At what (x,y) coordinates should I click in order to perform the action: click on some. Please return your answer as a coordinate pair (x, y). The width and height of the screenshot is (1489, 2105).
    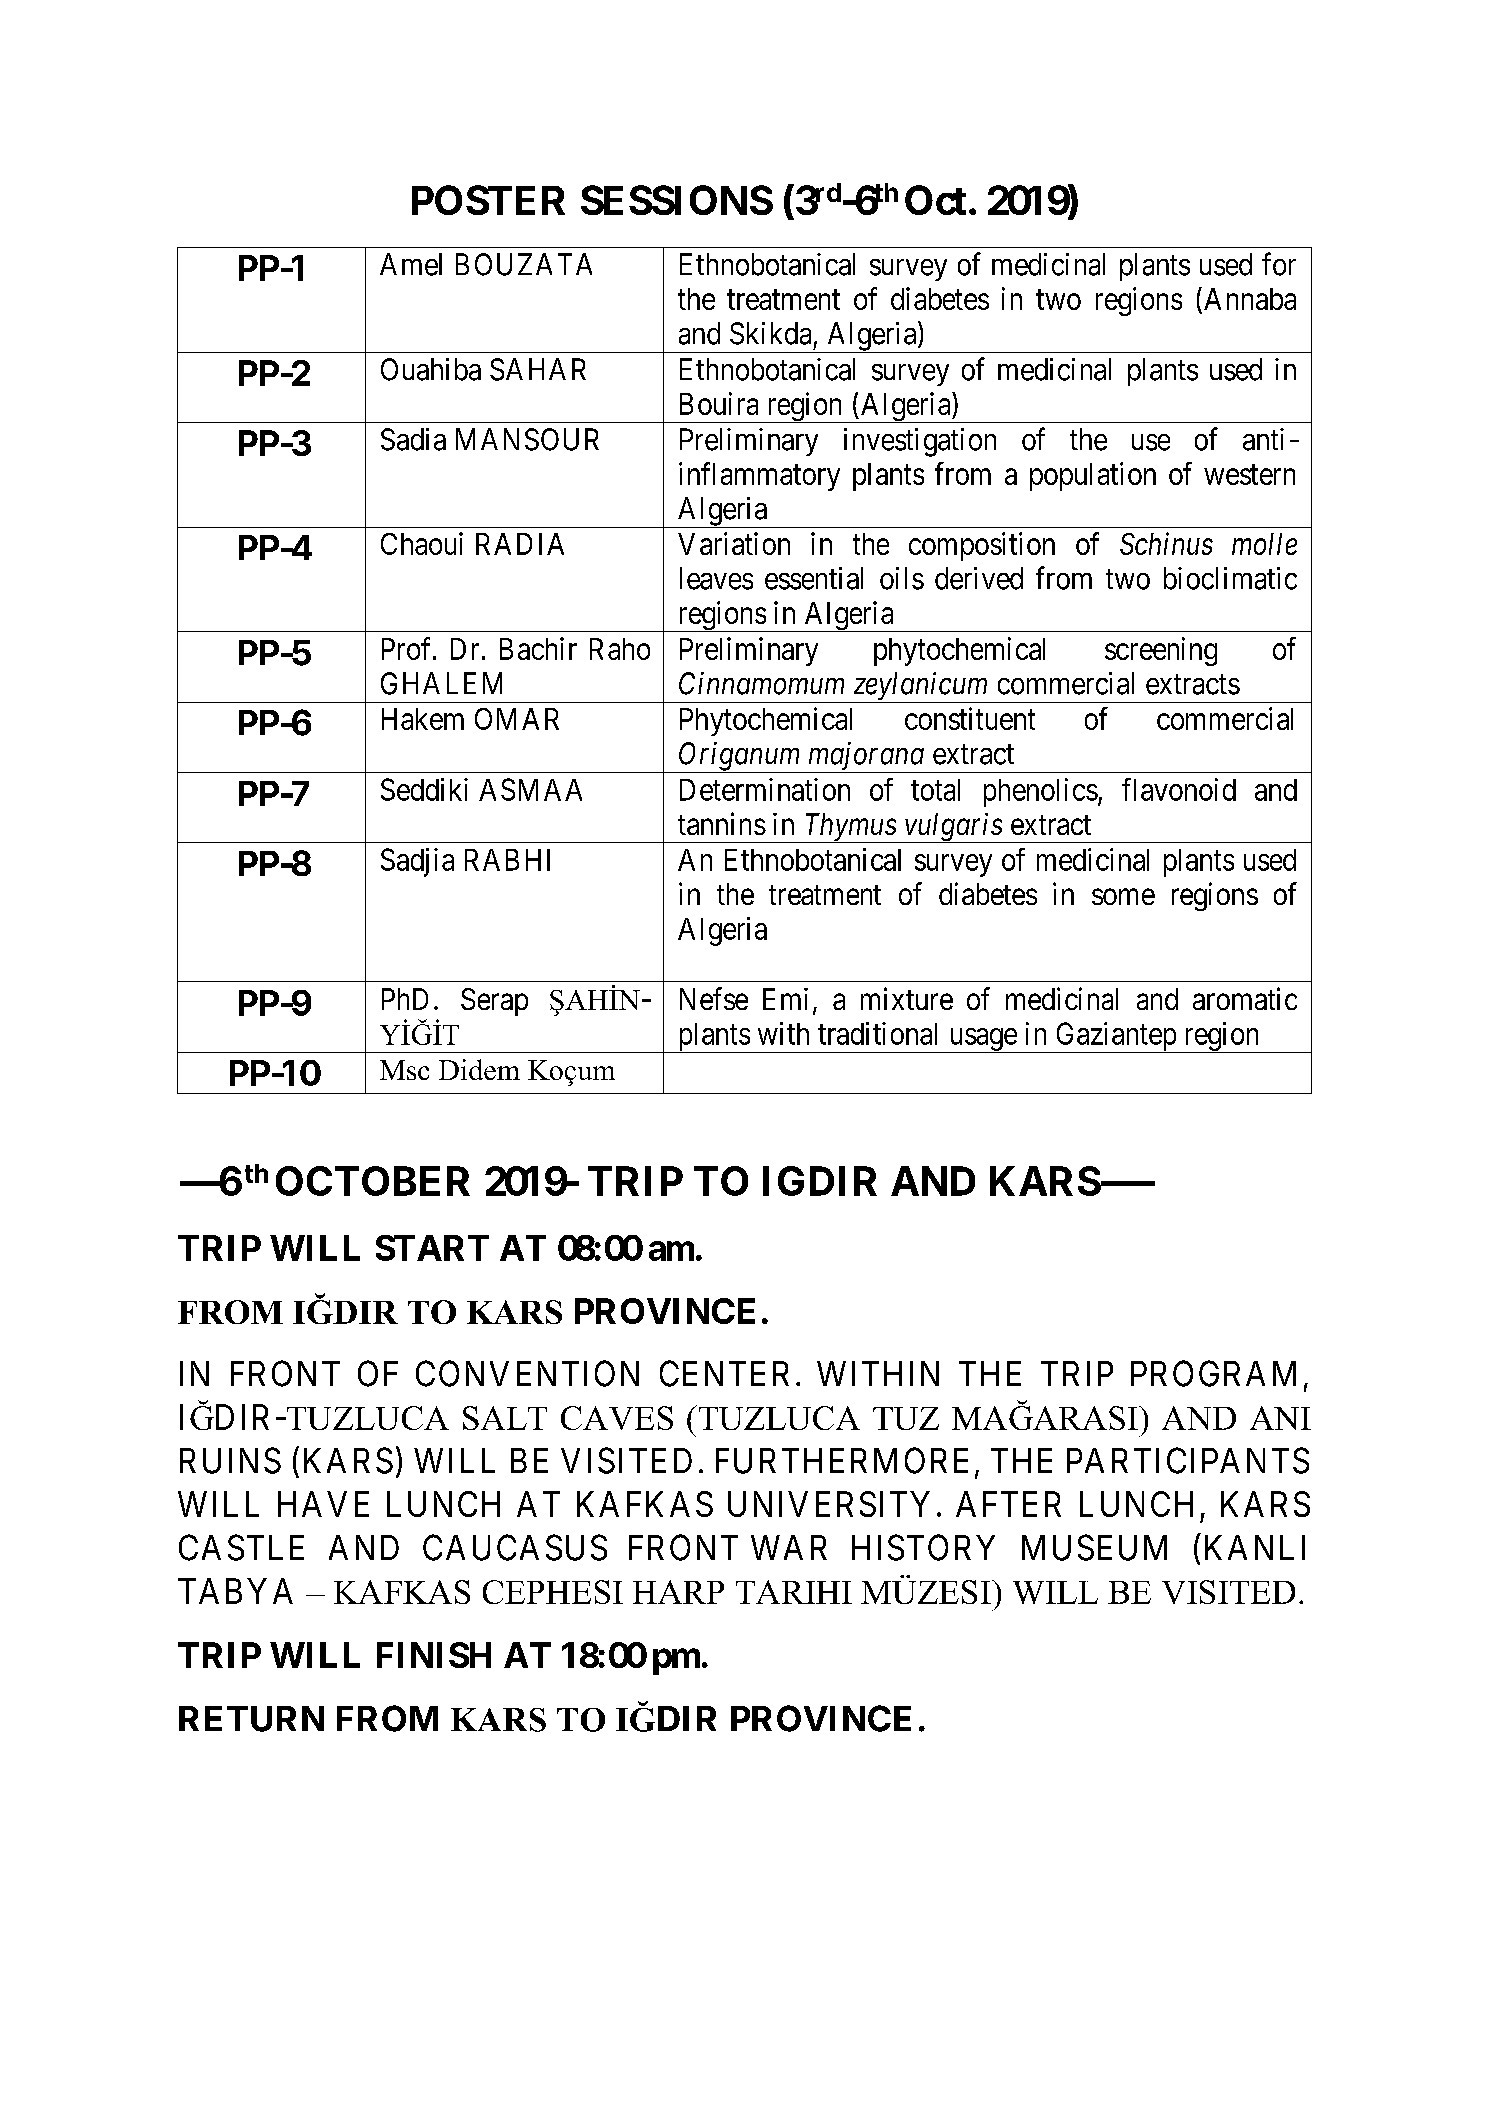
    Looking at the image, I should click on (1123, 897).
